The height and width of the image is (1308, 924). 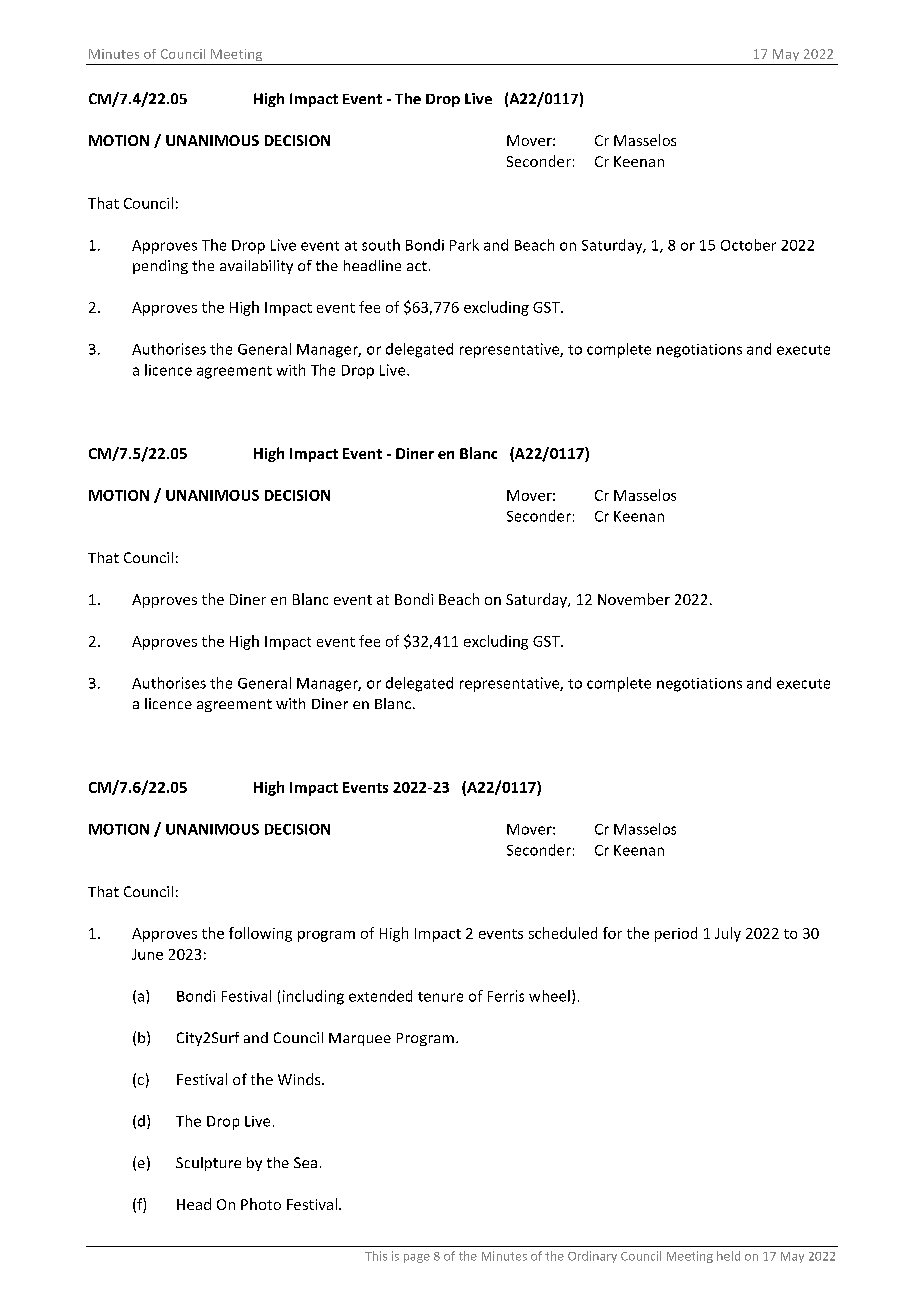 I want to click on scheduled, so click(x=563, y=933).
